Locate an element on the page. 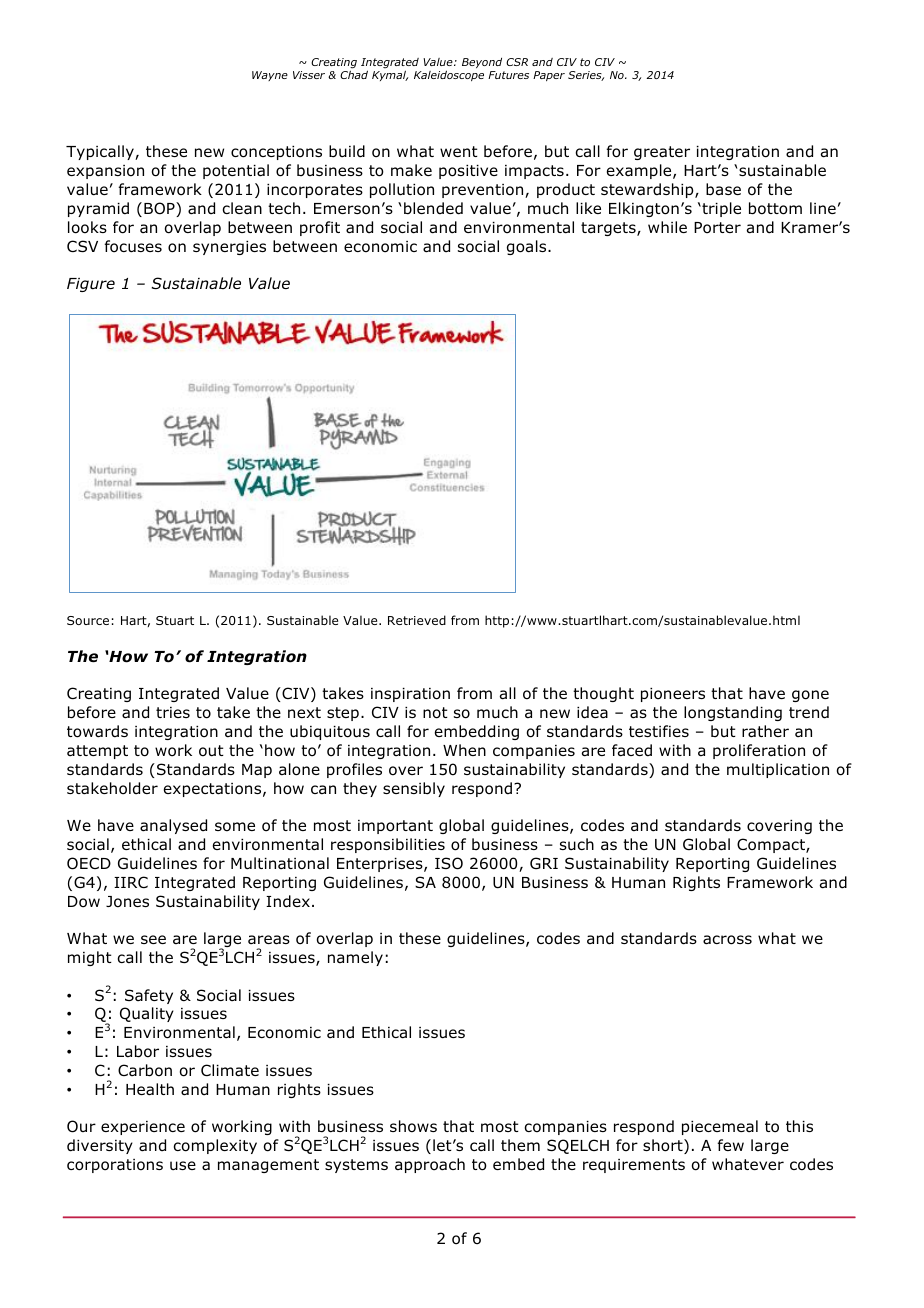  Source is located at coordinates (88, 620).
